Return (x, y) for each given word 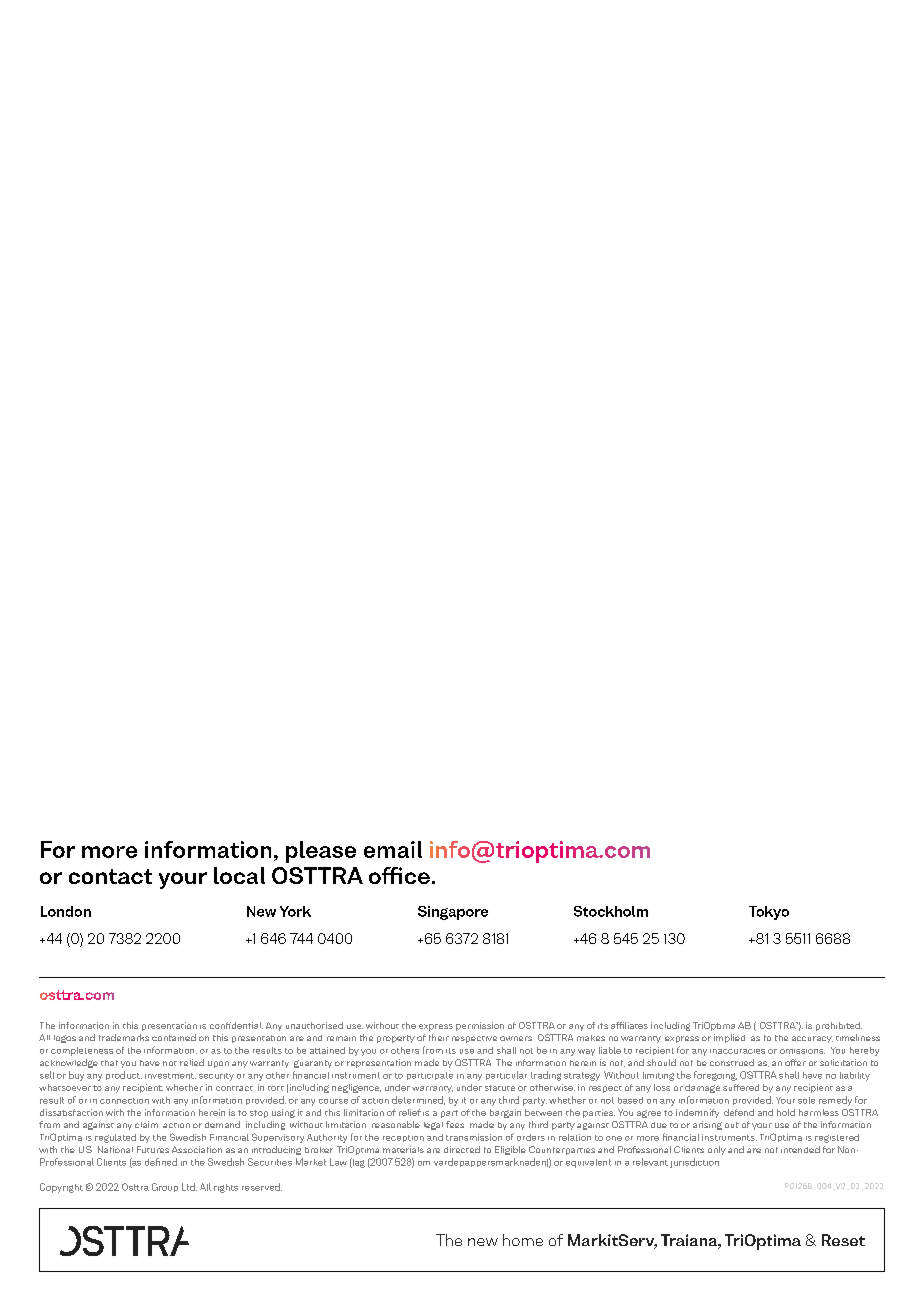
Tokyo (769, 913)
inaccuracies (737, 1051)
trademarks (124, 1037)
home (523, 1240)
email (393, 849)
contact (110, 876)
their (439, 1037)
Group (165, 1187)
